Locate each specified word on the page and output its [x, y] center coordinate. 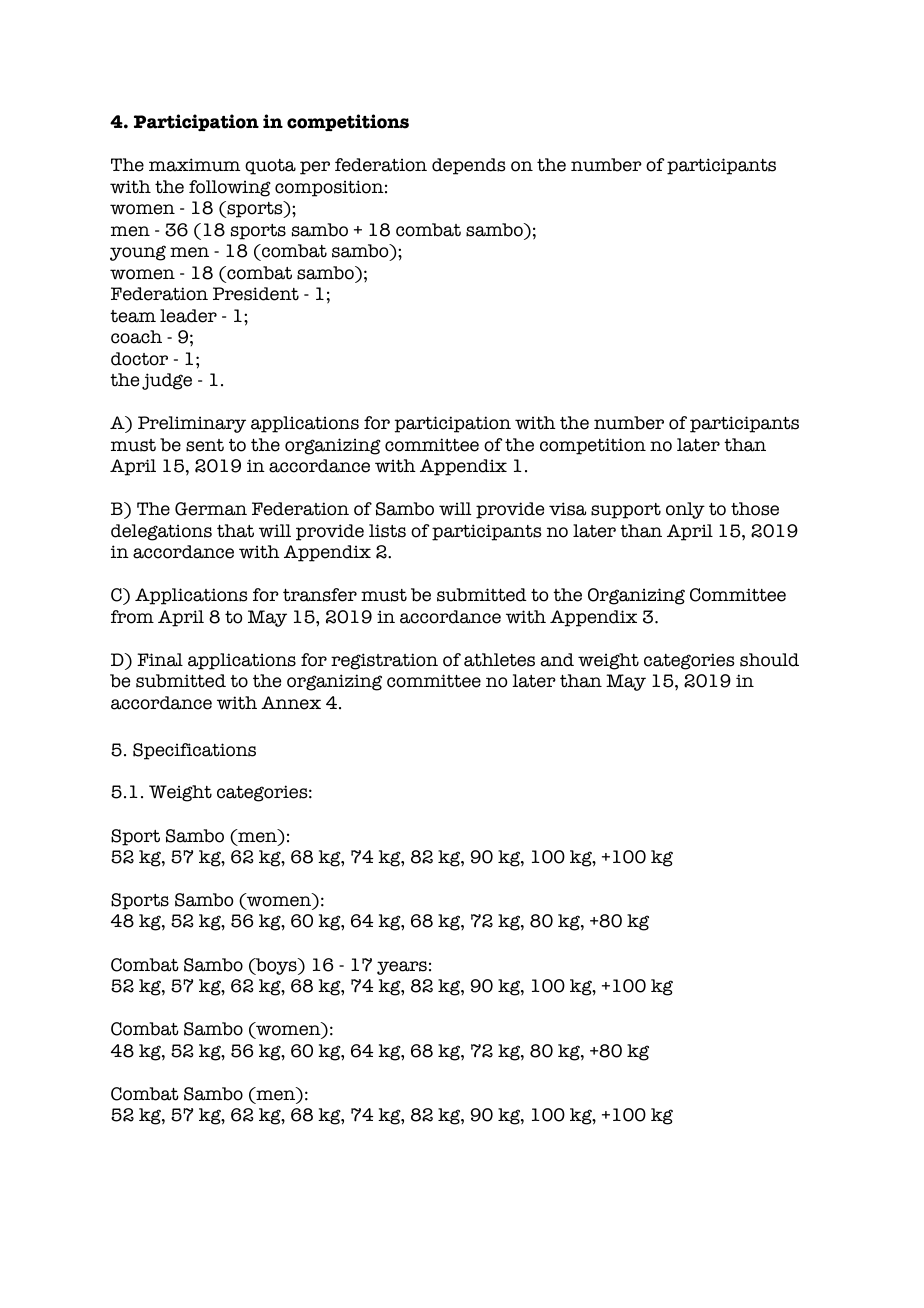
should [769, 660]
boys [276, 966]
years [402, 968]
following [230, 188]
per [315, 168]
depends [469, 166]
